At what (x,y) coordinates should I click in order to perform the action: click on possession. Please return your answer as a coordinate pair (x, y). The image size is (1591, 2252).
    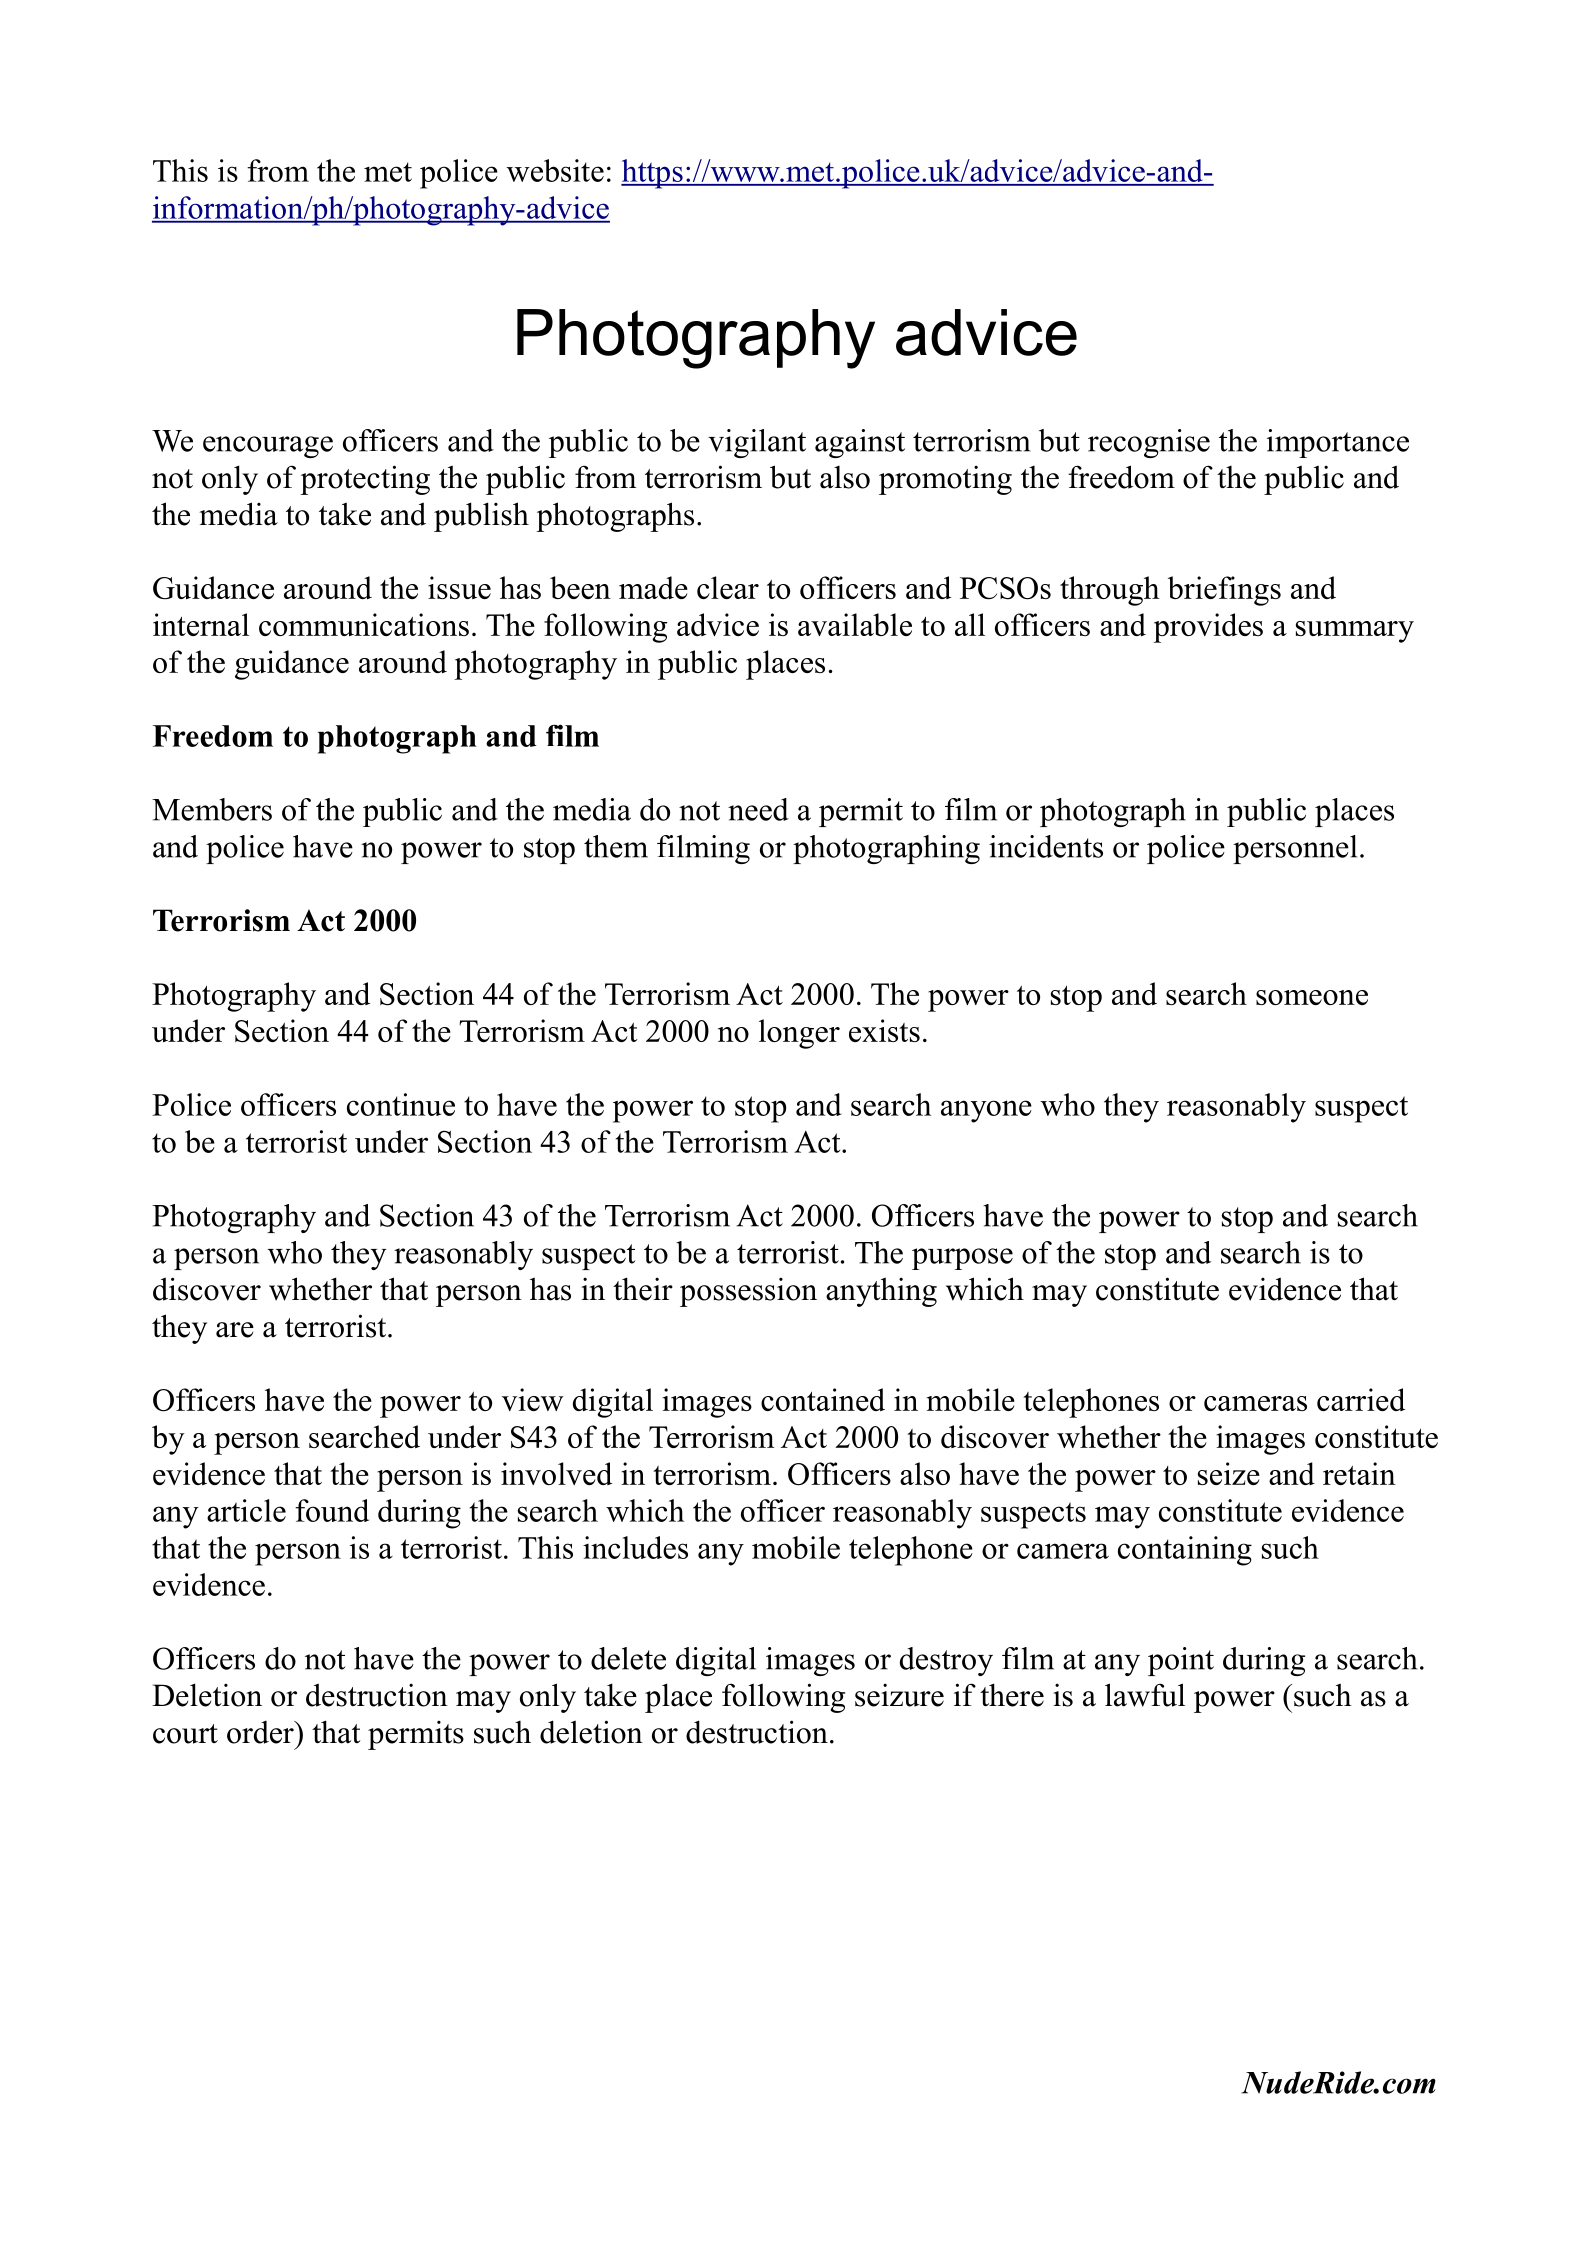
    Looking at the image, I should click on (748, 1292).
